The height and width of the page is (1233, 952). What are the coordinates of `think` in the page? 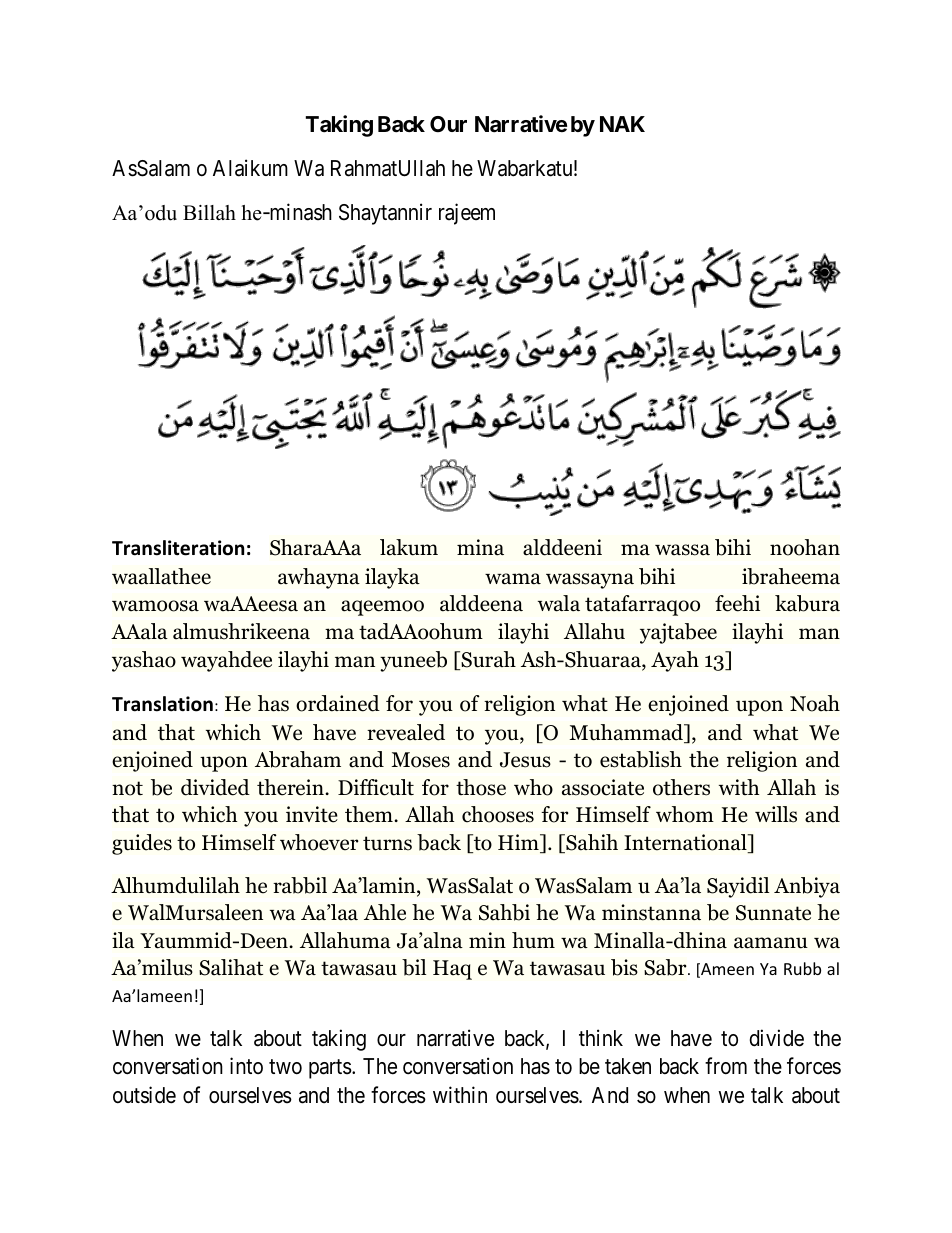 It's located at (601, 1037).
